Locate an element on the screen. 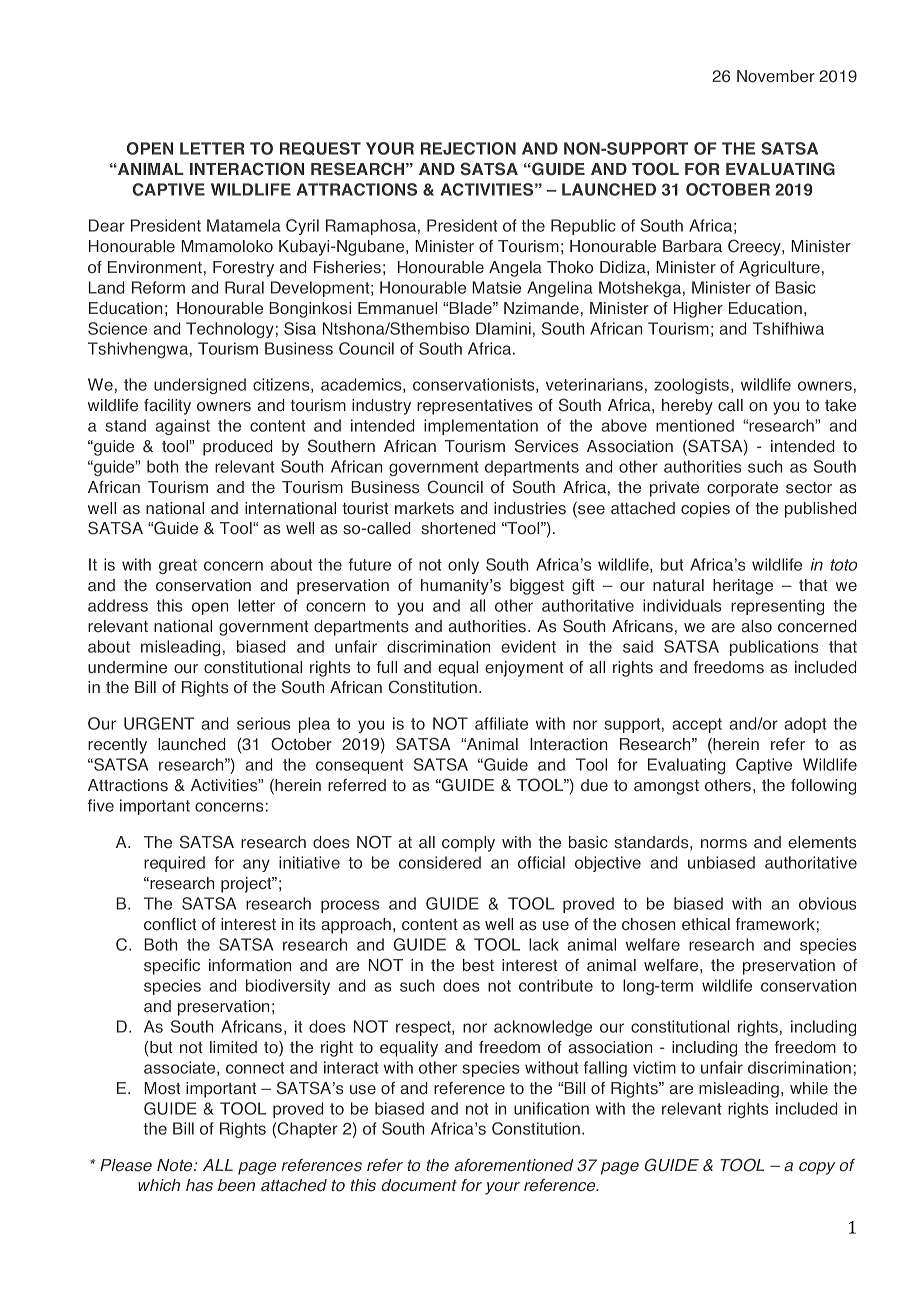  REJECTION is located at coordinates (468, 148).
